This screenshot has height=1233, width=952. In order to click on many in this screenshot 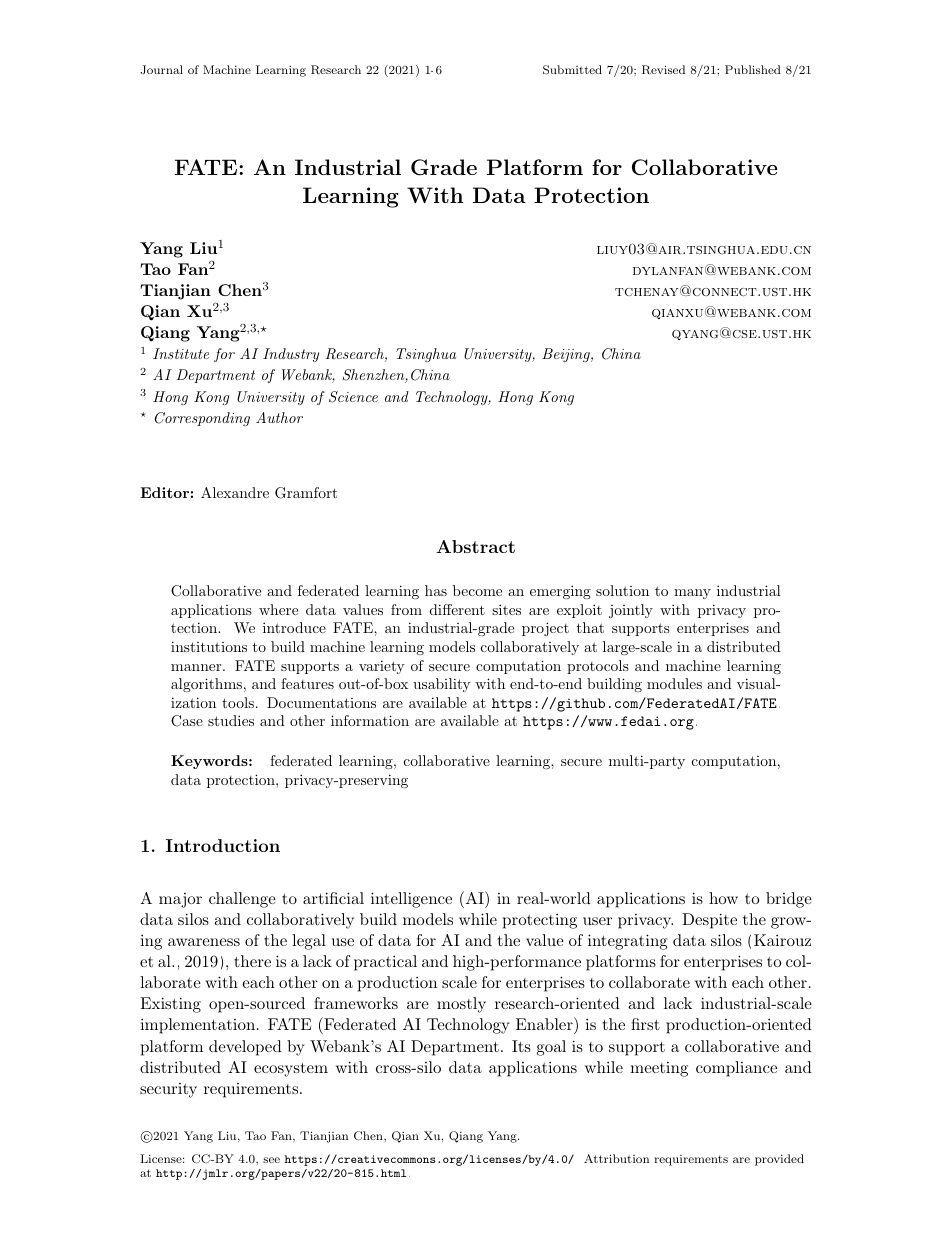, I will do `click(692, 594)`.
